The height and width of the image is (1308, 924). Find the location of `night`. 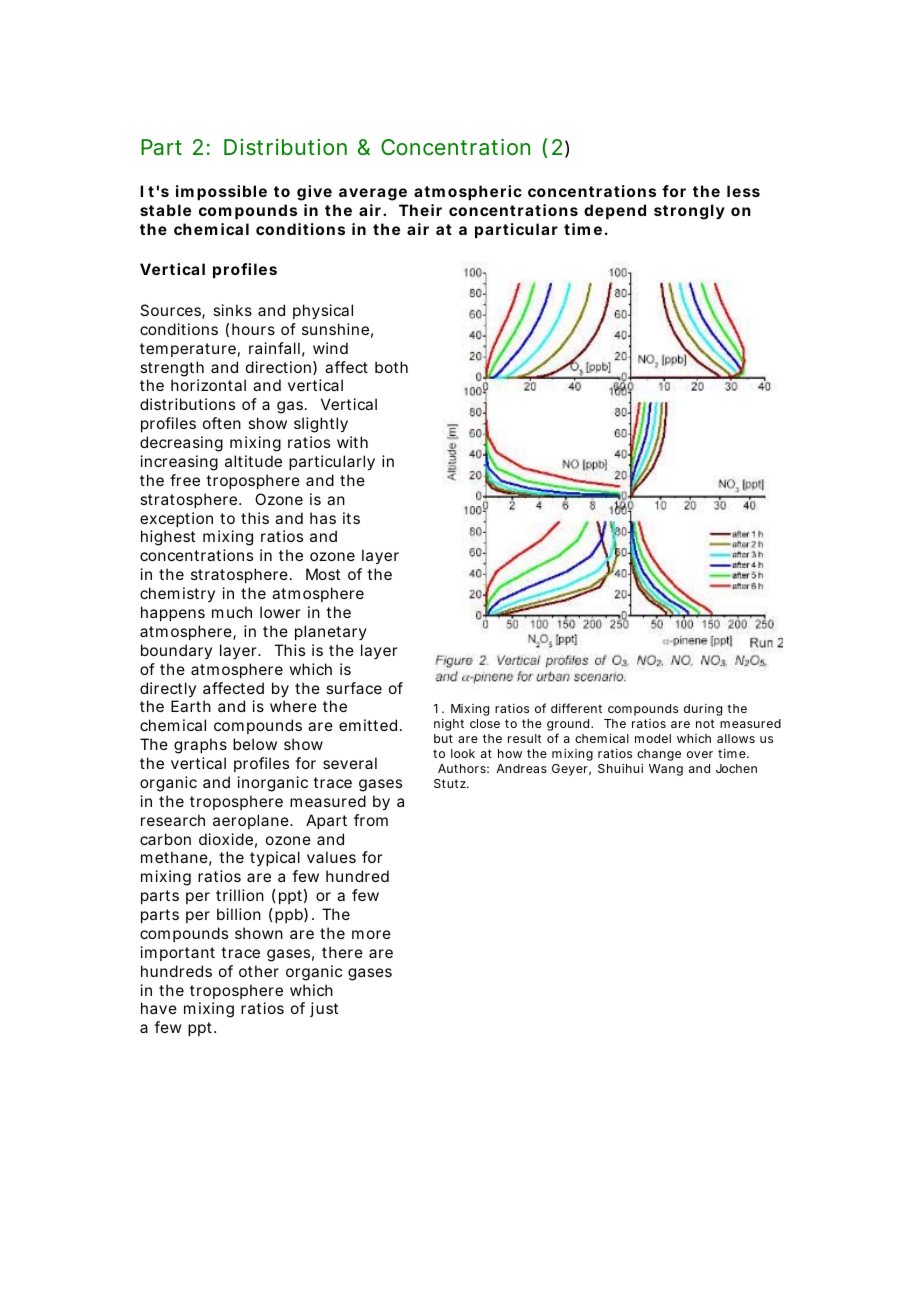

night is located at coordinates (449, 725).
